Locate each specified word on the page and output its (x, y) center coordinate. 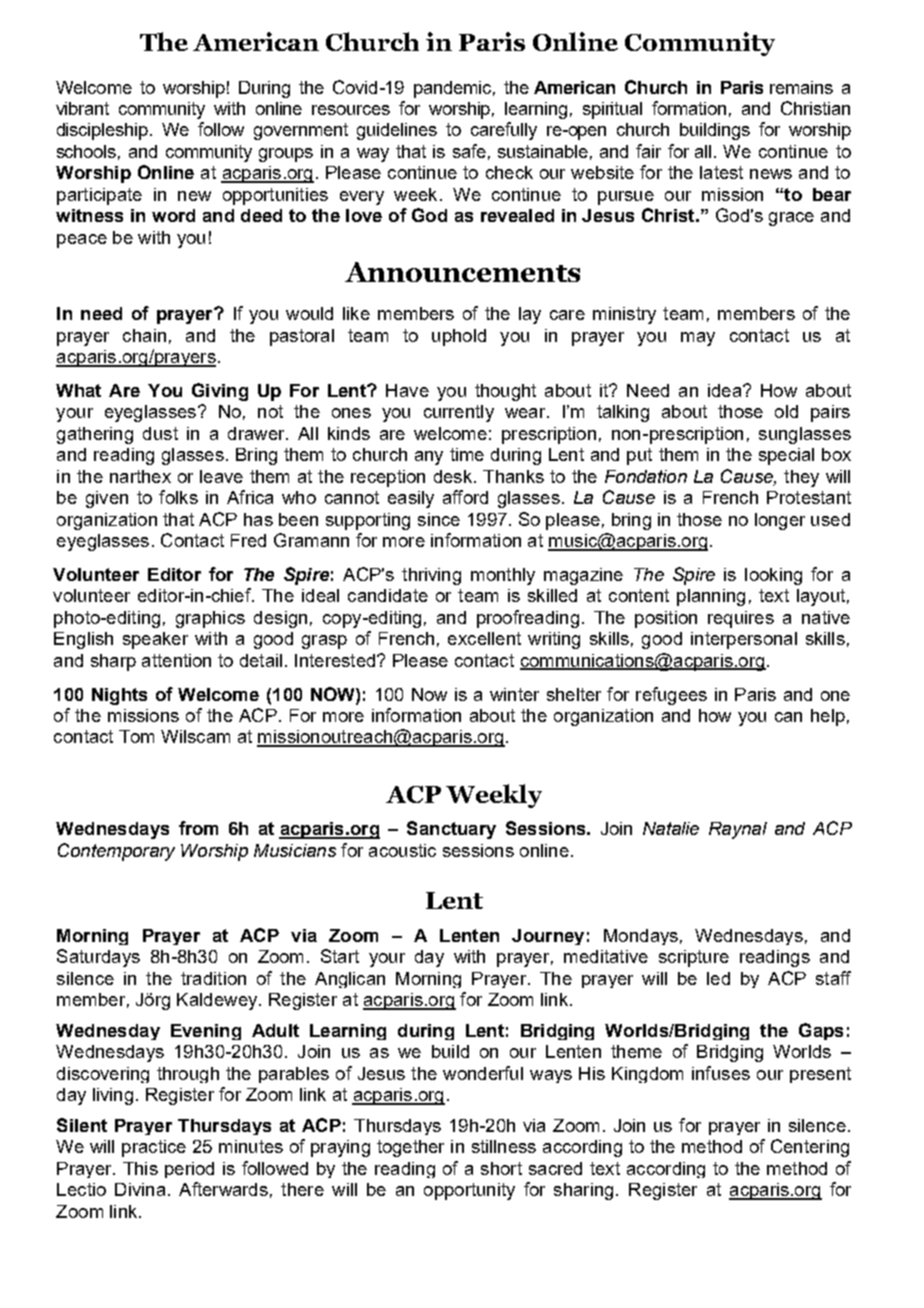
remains (801, 87)
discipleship (104, 131)
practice (154, 1148)
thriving (431, 576)
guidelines (397, 131)
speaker (155, 640)
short (501, 1168)
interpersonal (744, 640)
